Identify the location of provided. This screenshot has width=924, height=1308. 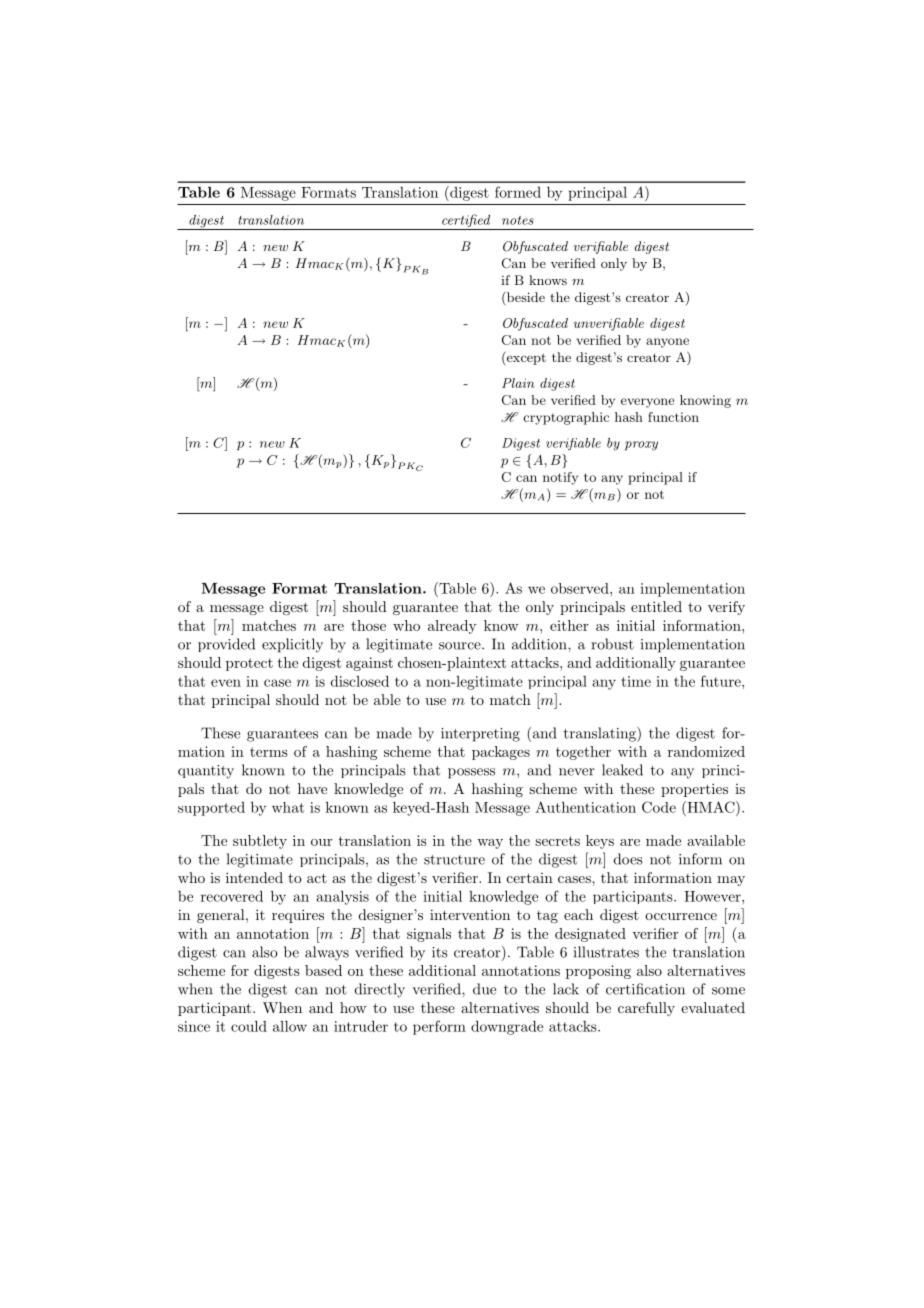
(226, 645).
